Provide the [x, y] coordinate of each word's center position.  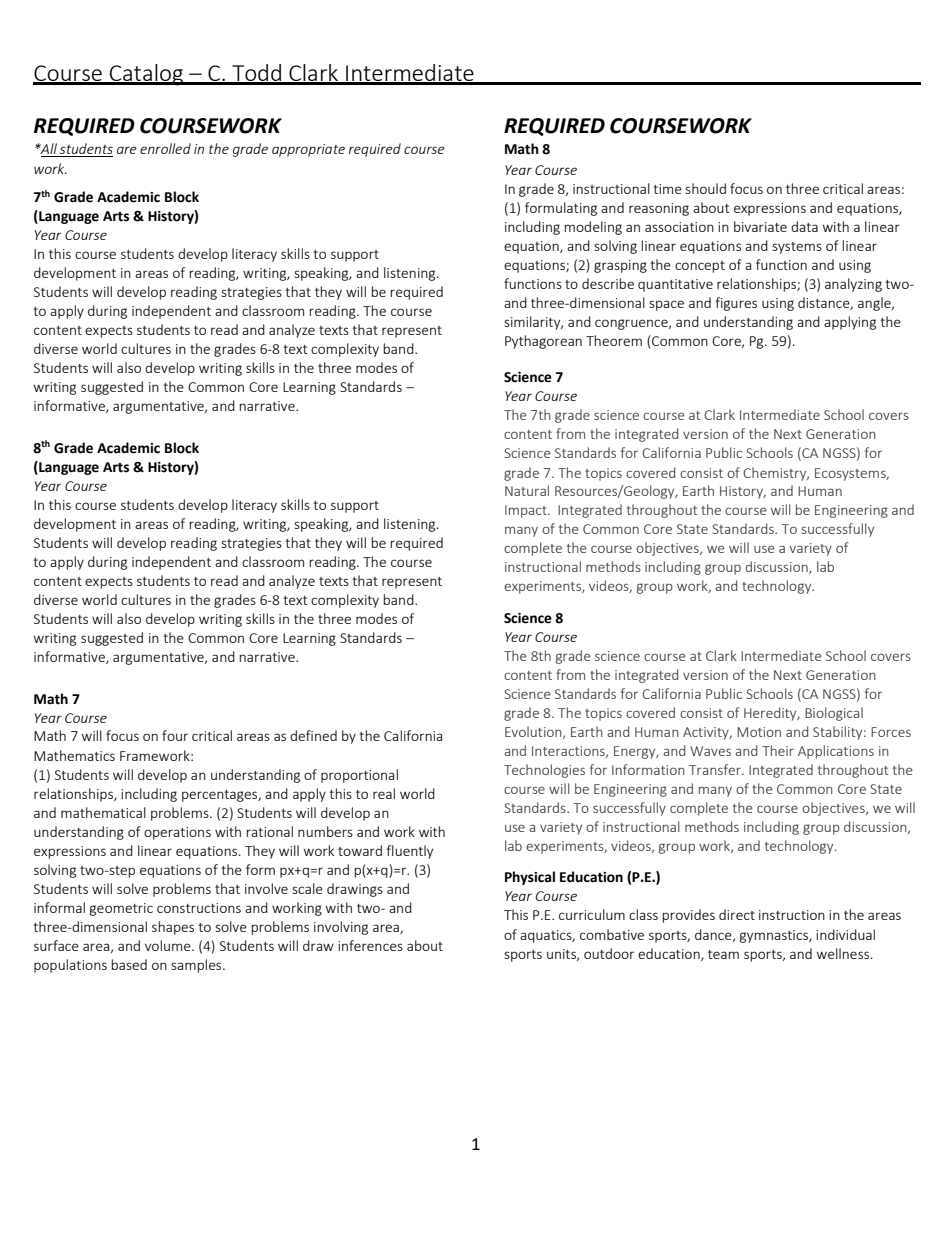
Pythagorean [543, 342]
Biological [834, 714]
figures [736, 304]
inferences [370, 945]
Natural [527, 490]
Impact [527, 511]
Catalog [147, 75]
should [705, 188]
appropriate [308, 150]
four [175, 735]
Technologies [544, 771]
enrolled [165, 148]
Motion [759, 732]
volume [169, 945]
